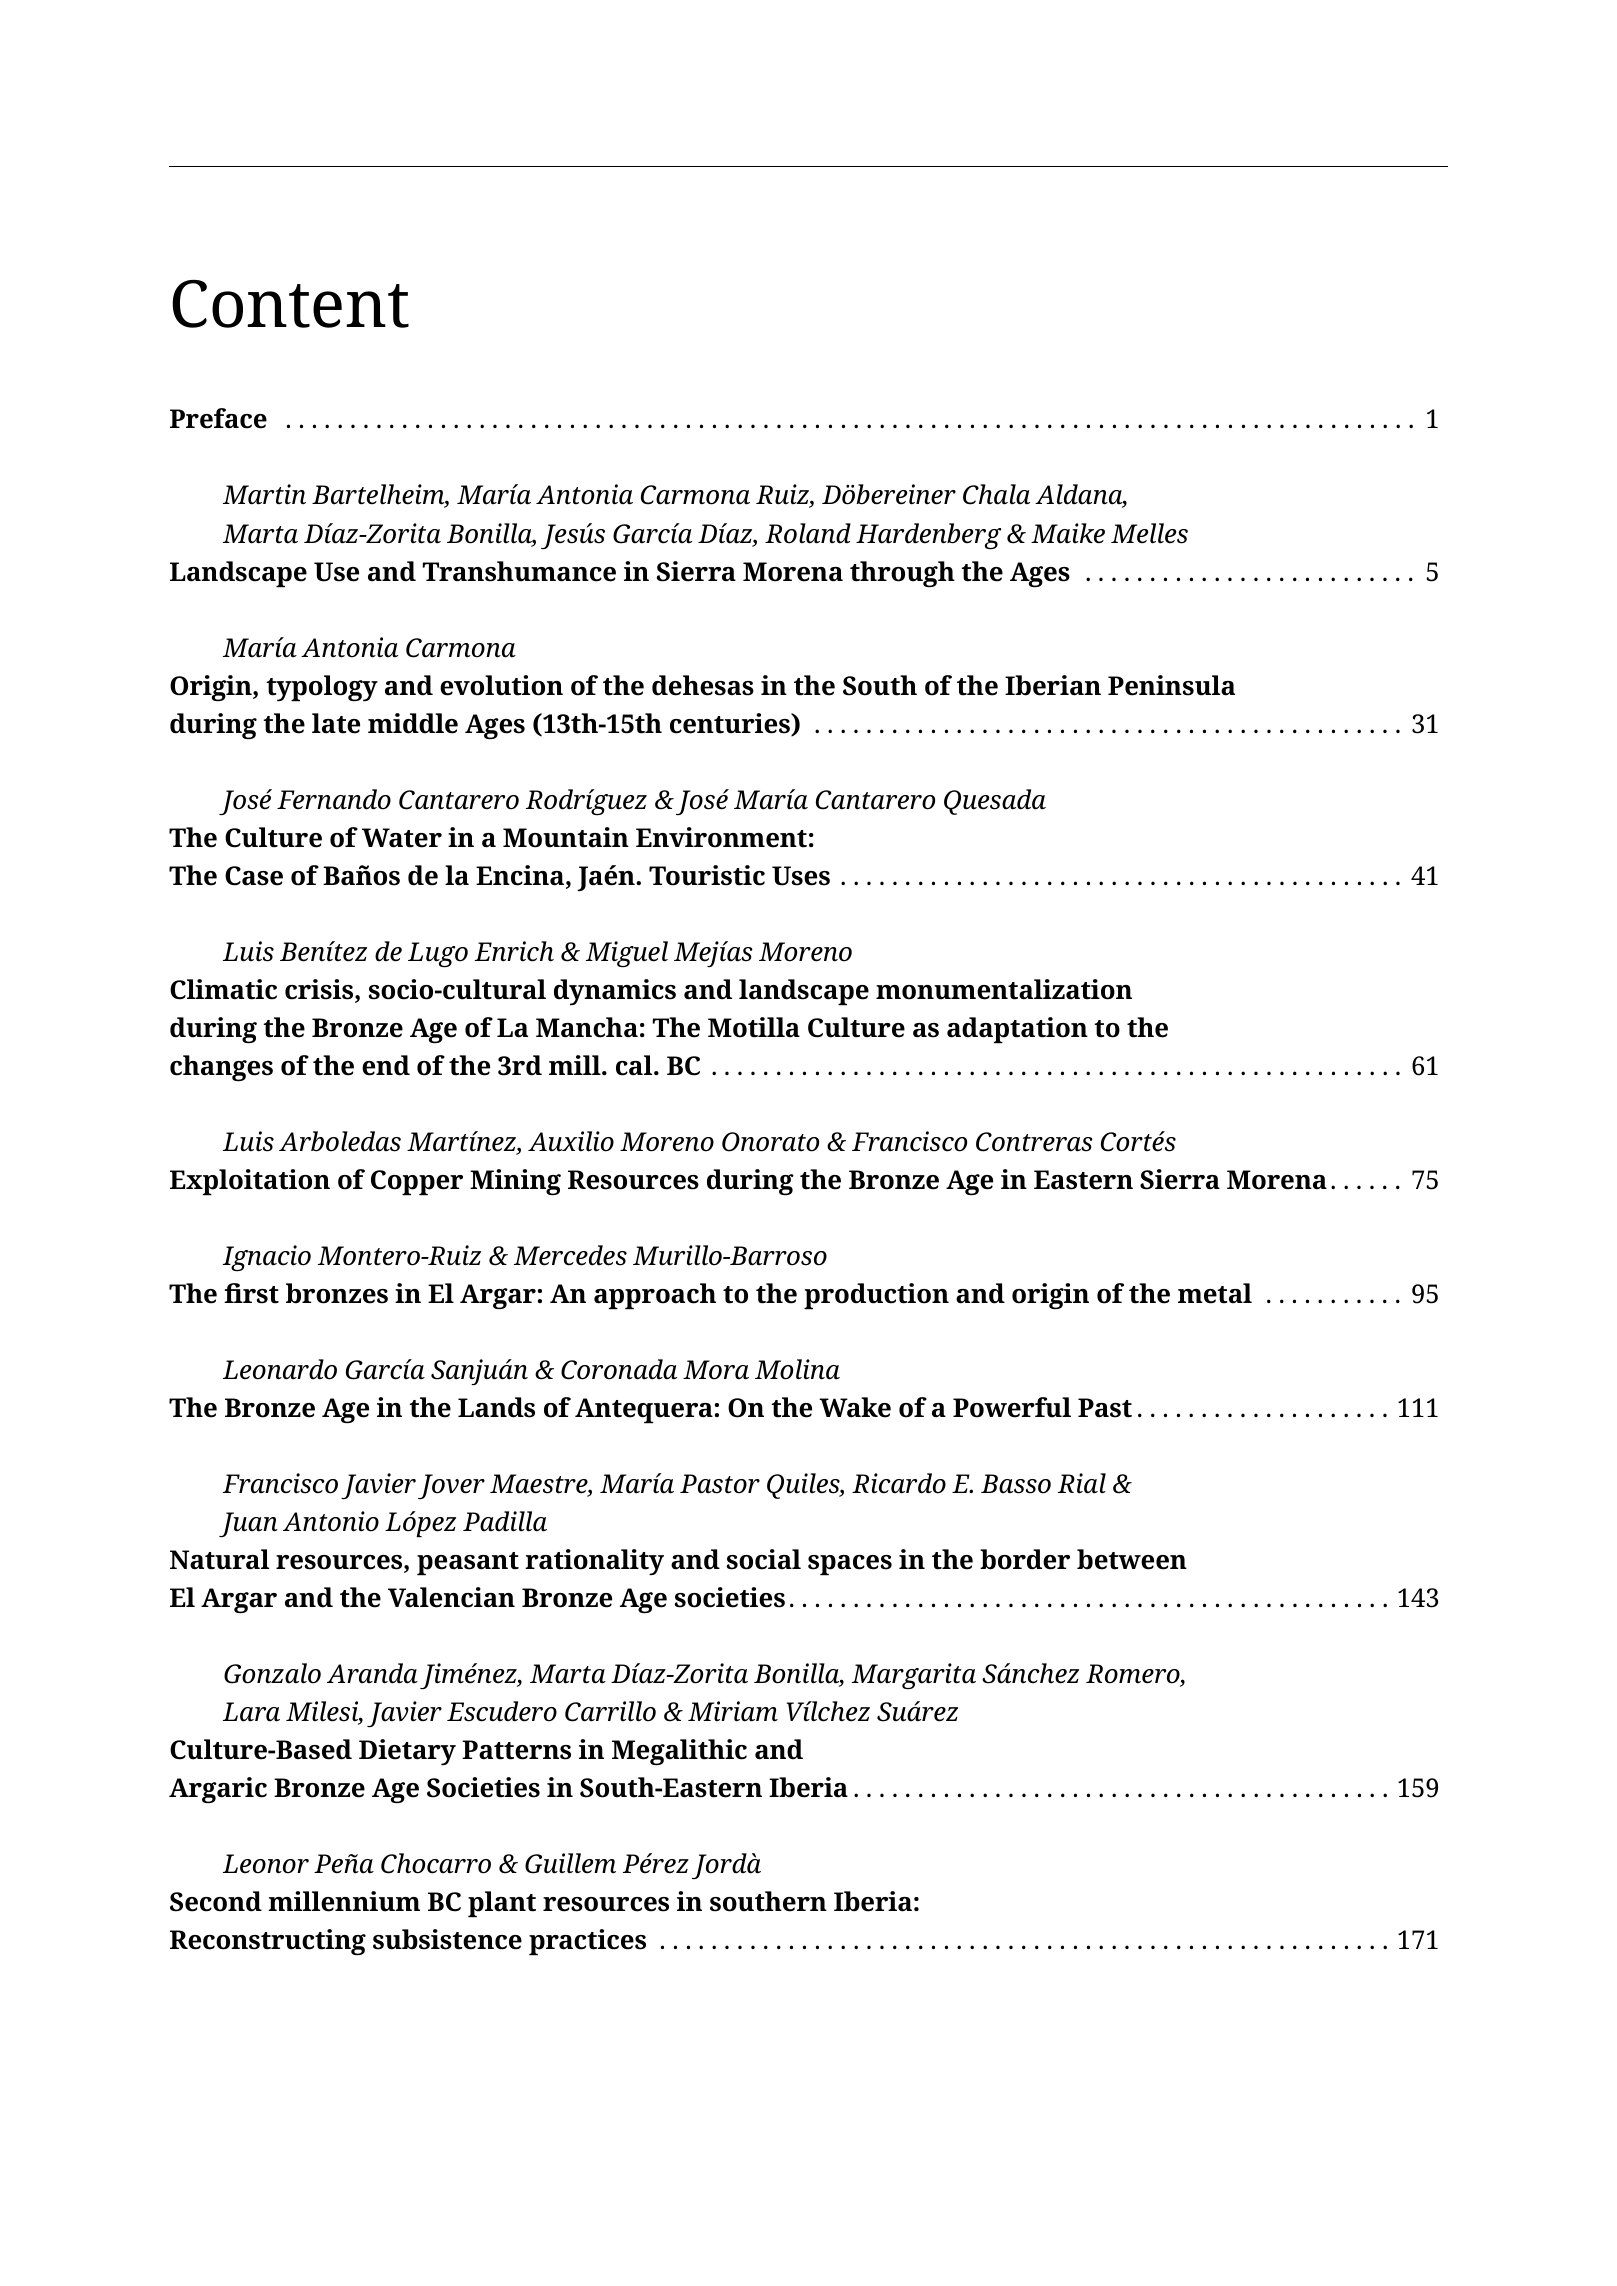 The image size is (1617, 2286). What do you see at coordinates (268, 1942) in the document?
I see `Reconstructing` at bounding box center [268, 1942].
